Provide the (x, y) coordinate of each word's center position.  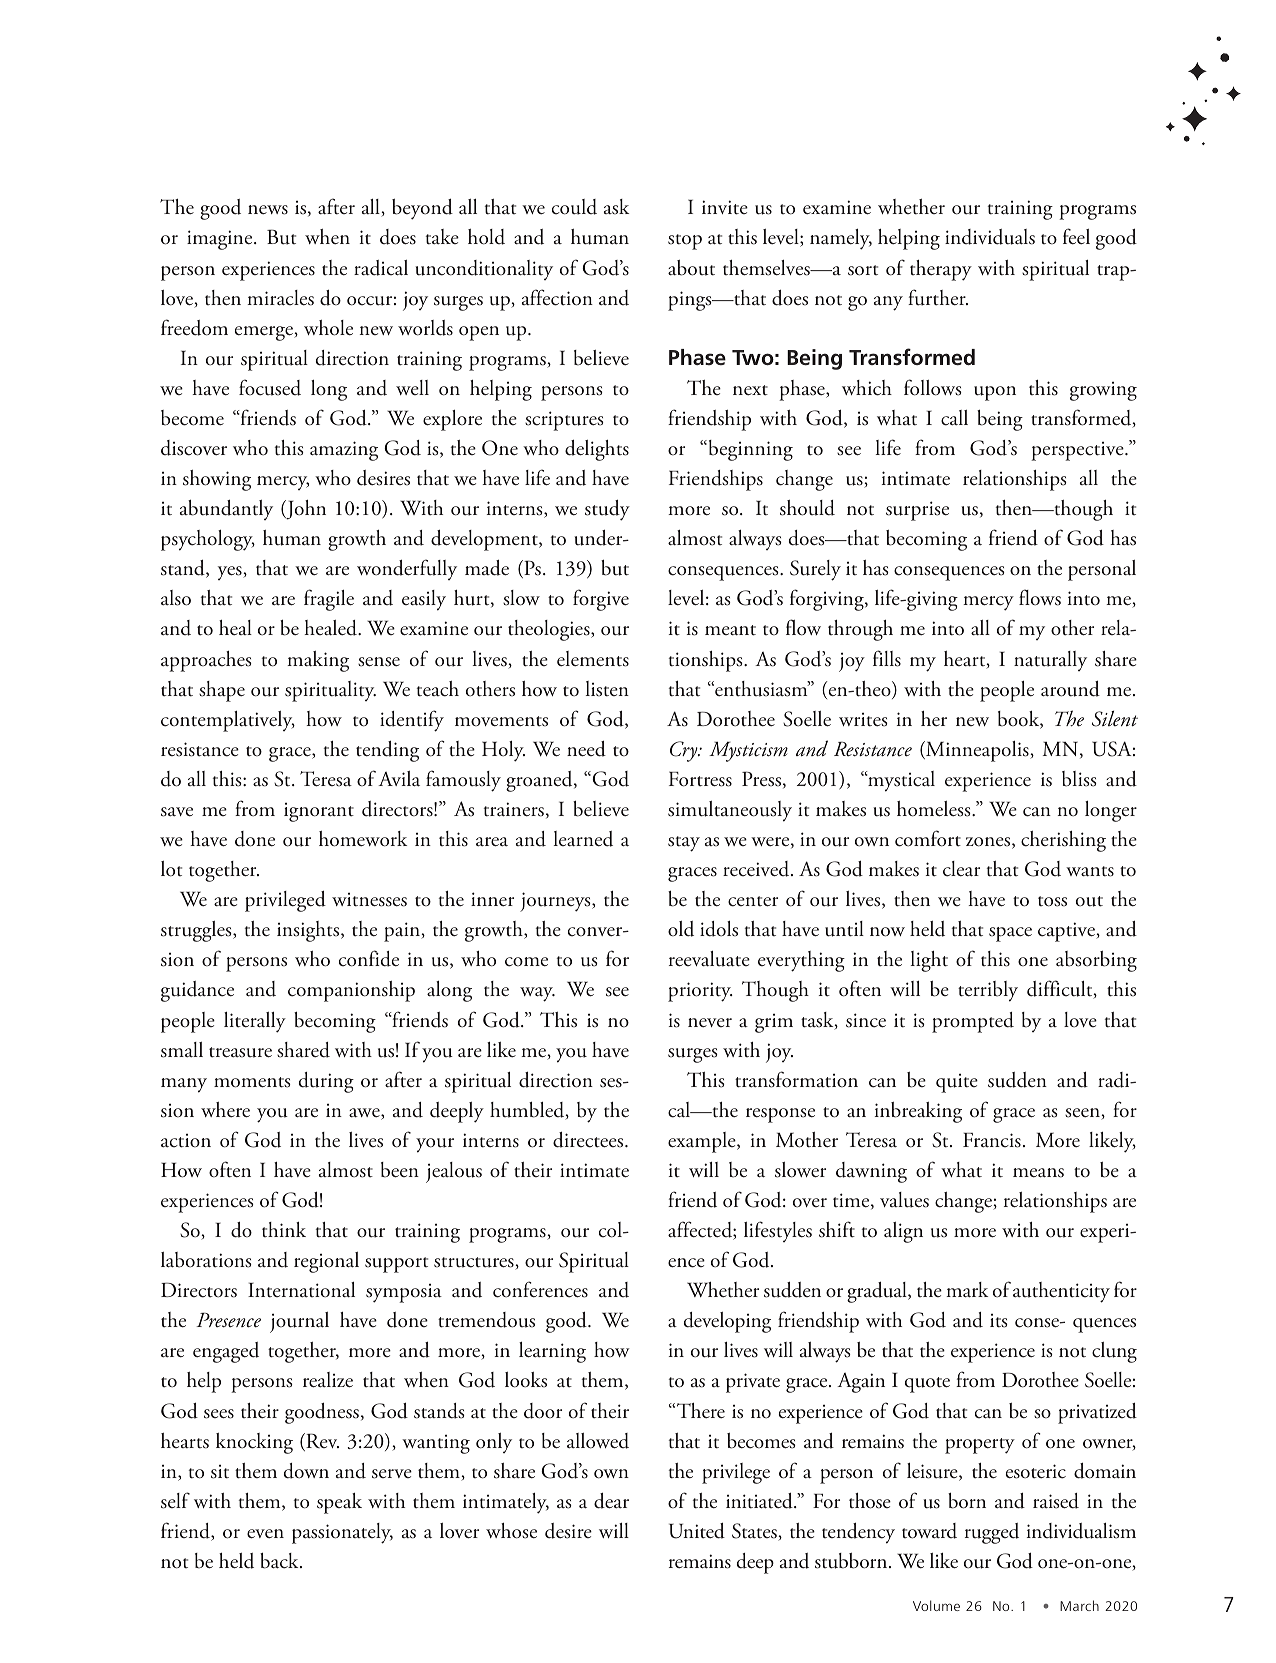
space (1010, 934)
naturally (1050, 661)
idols (719, 929)
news (268, 210)
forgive (601, 600)
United (697, 1531)
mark (967, 1290)
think (284, 1229)
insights (309, 931)
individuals (990, 237)
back (280, 1561)
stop (685, 242)
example (703, 1142)
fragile (329, 600)
